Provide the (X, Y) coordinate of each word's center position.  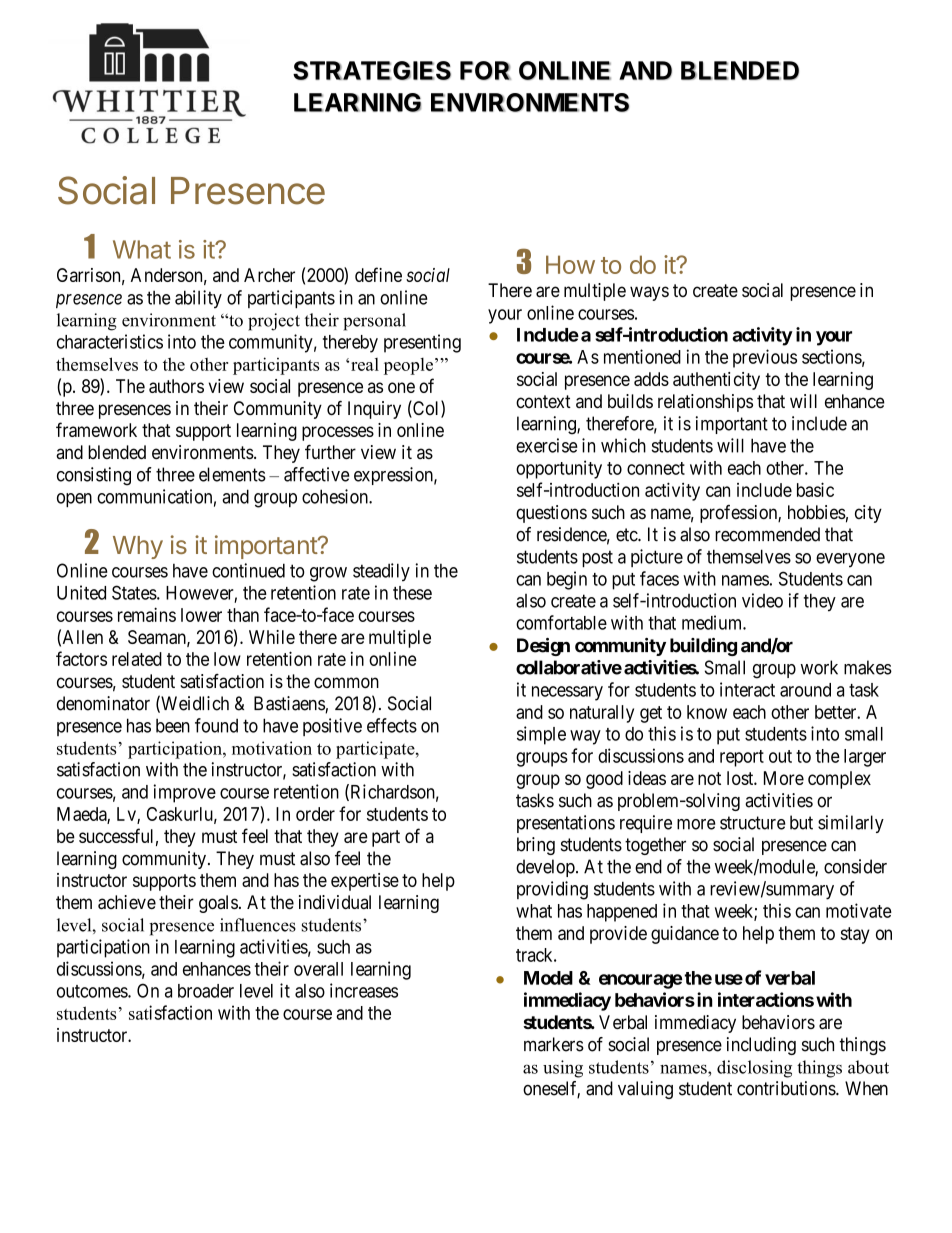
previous (765, 358)
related (137, 659)
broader (206, 991)
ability (198, 299)
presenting (422, 343)
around (805, 690)
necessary (567, 693)
